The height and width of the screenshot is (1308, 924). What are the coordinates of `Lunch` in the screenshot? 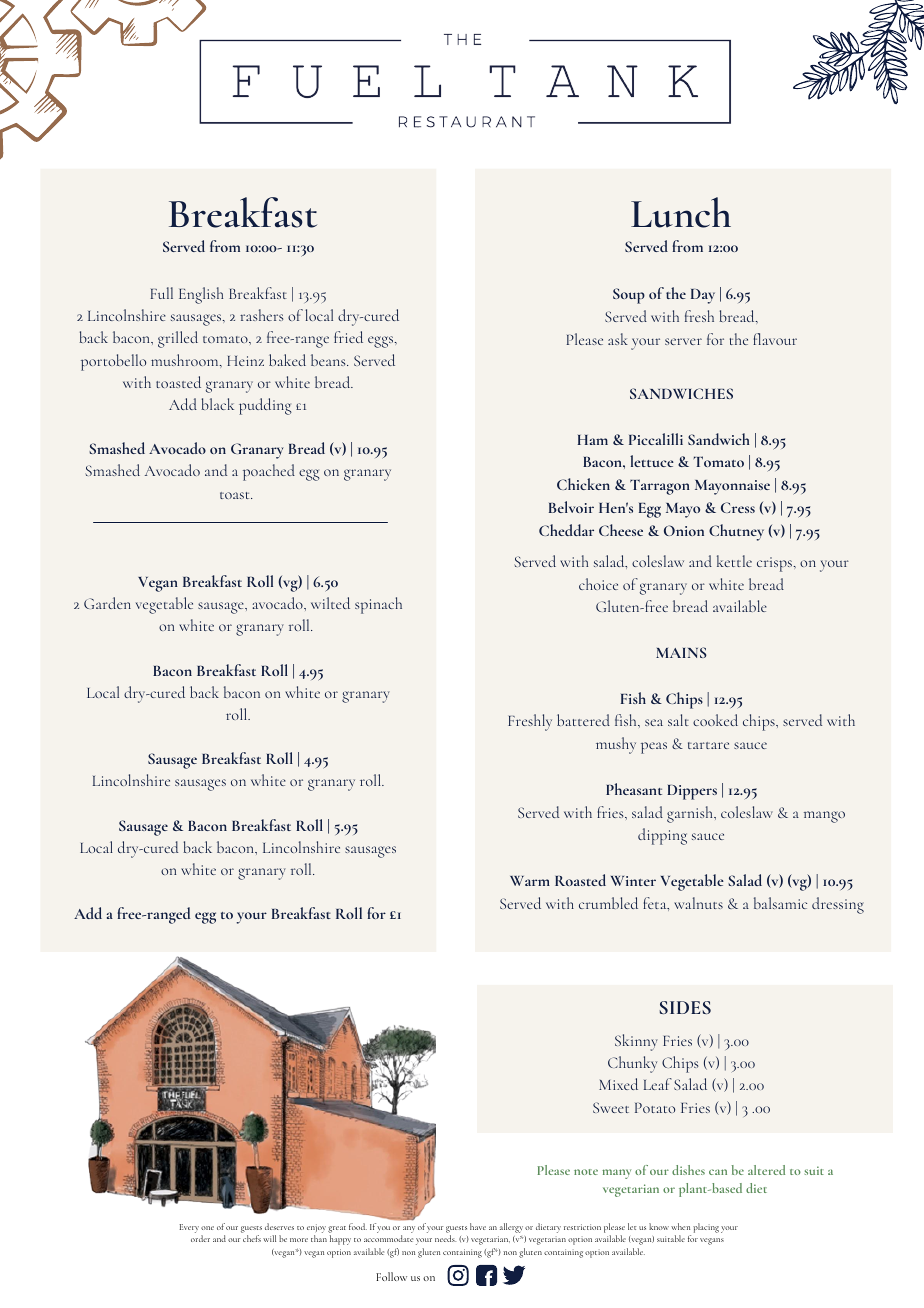 It's located at (681, 212).
